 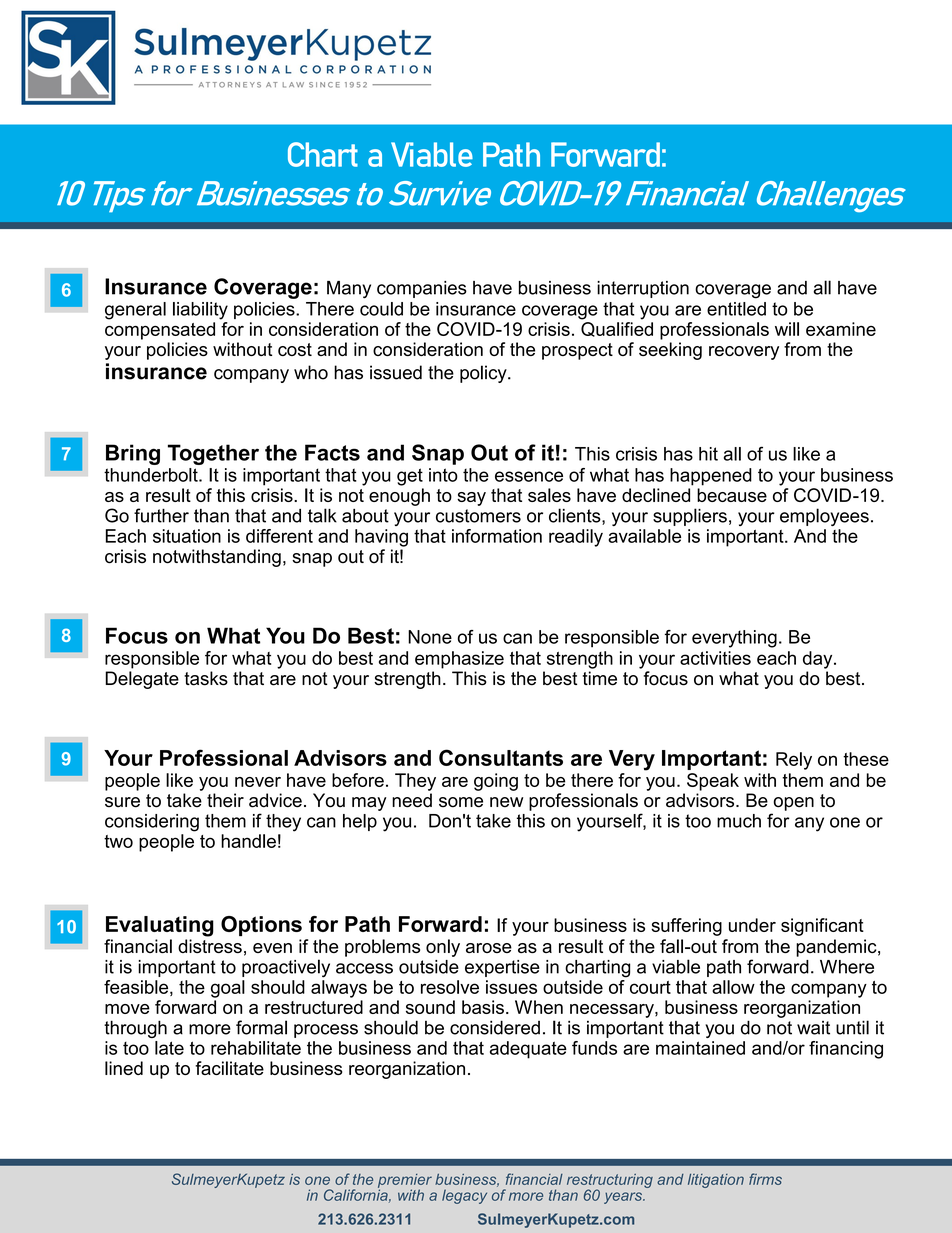 I want to click on will, so click(x=787, y=329).
